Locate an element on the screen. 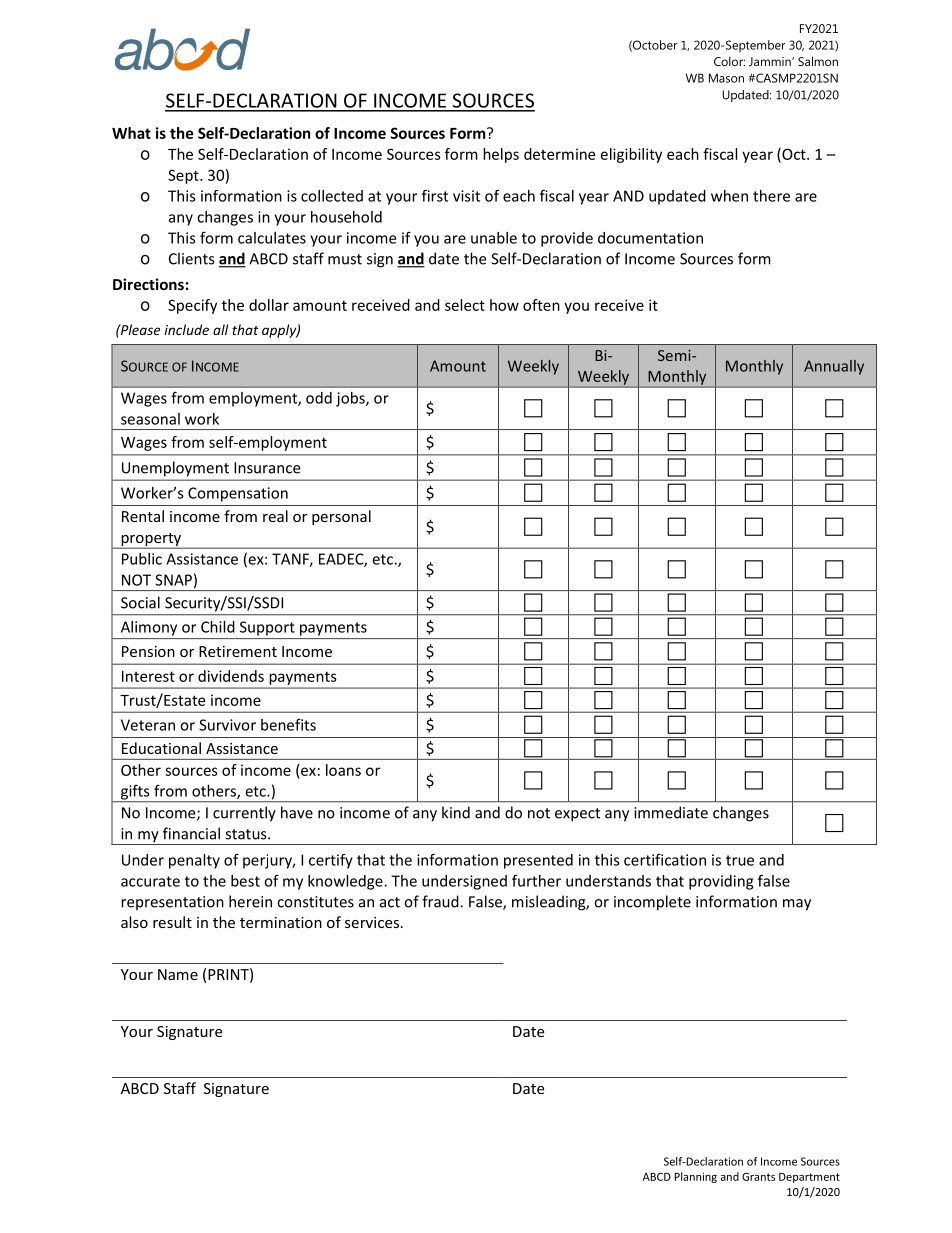 Image resolution: width=952 pixels, height=1233 pixels. helps is located at coordinates (501, 155).
